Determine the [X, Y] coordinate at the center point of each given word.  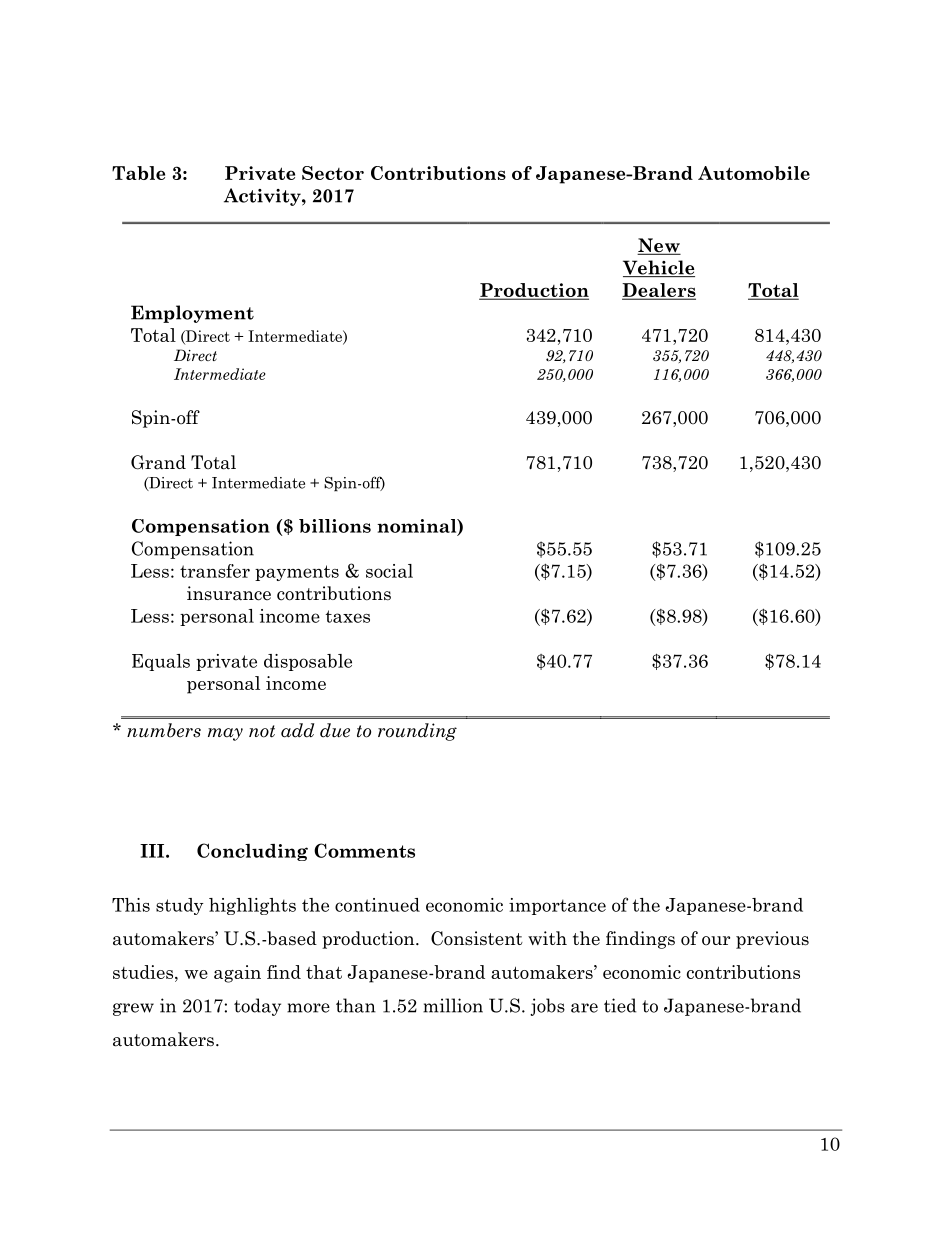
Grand [158, 462]
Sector [333, 173]
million [453, 1005]
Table [138, 173]
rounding [417, 732]
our [716, 941]
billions [335, 526]
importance [557, 906]
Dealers [659, 291]
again [237, 974]
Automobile [754, 173]
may [225, 734]
